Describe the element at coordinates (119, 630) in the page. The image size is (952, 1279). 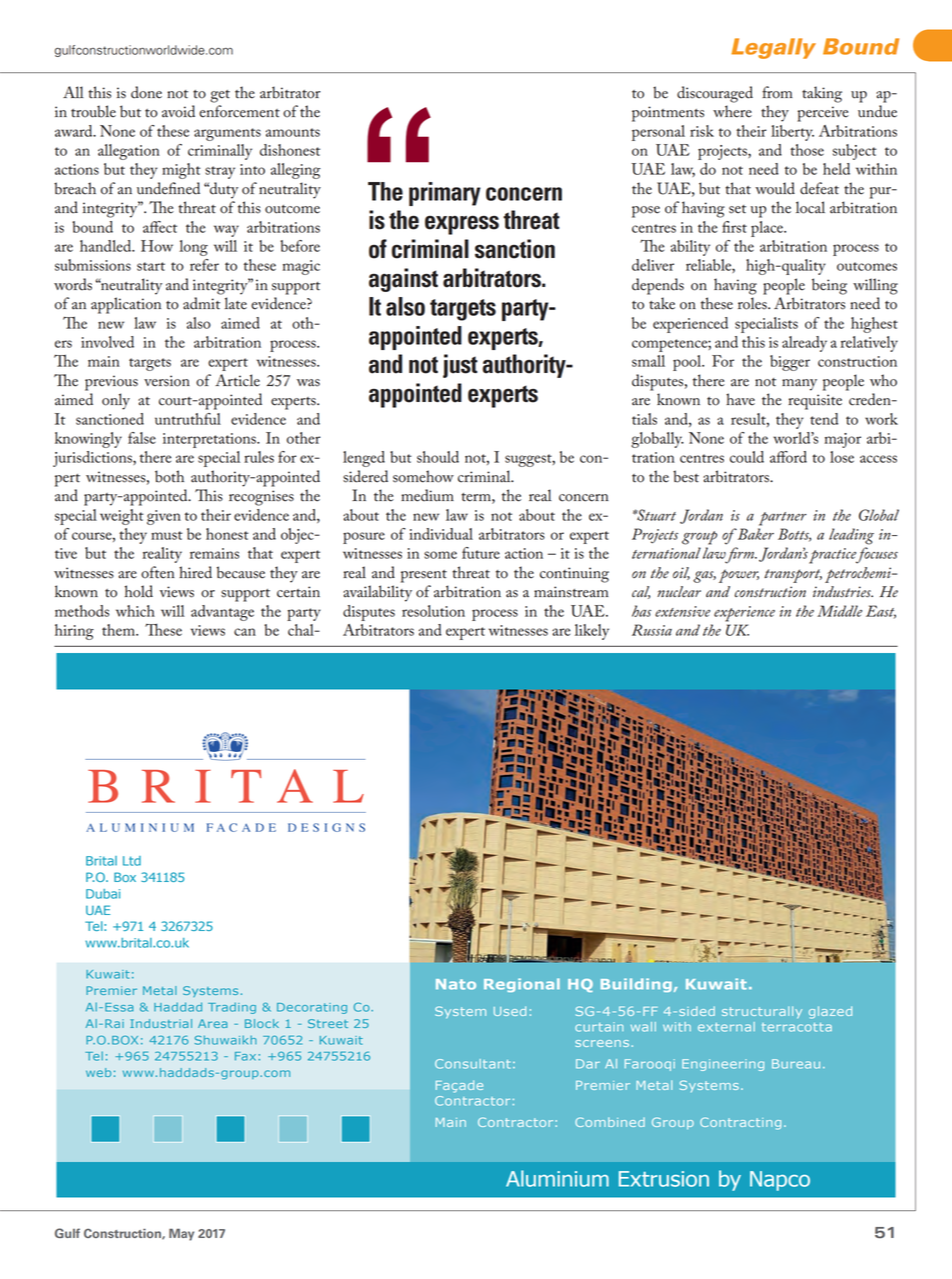
I see `them` at that location.
